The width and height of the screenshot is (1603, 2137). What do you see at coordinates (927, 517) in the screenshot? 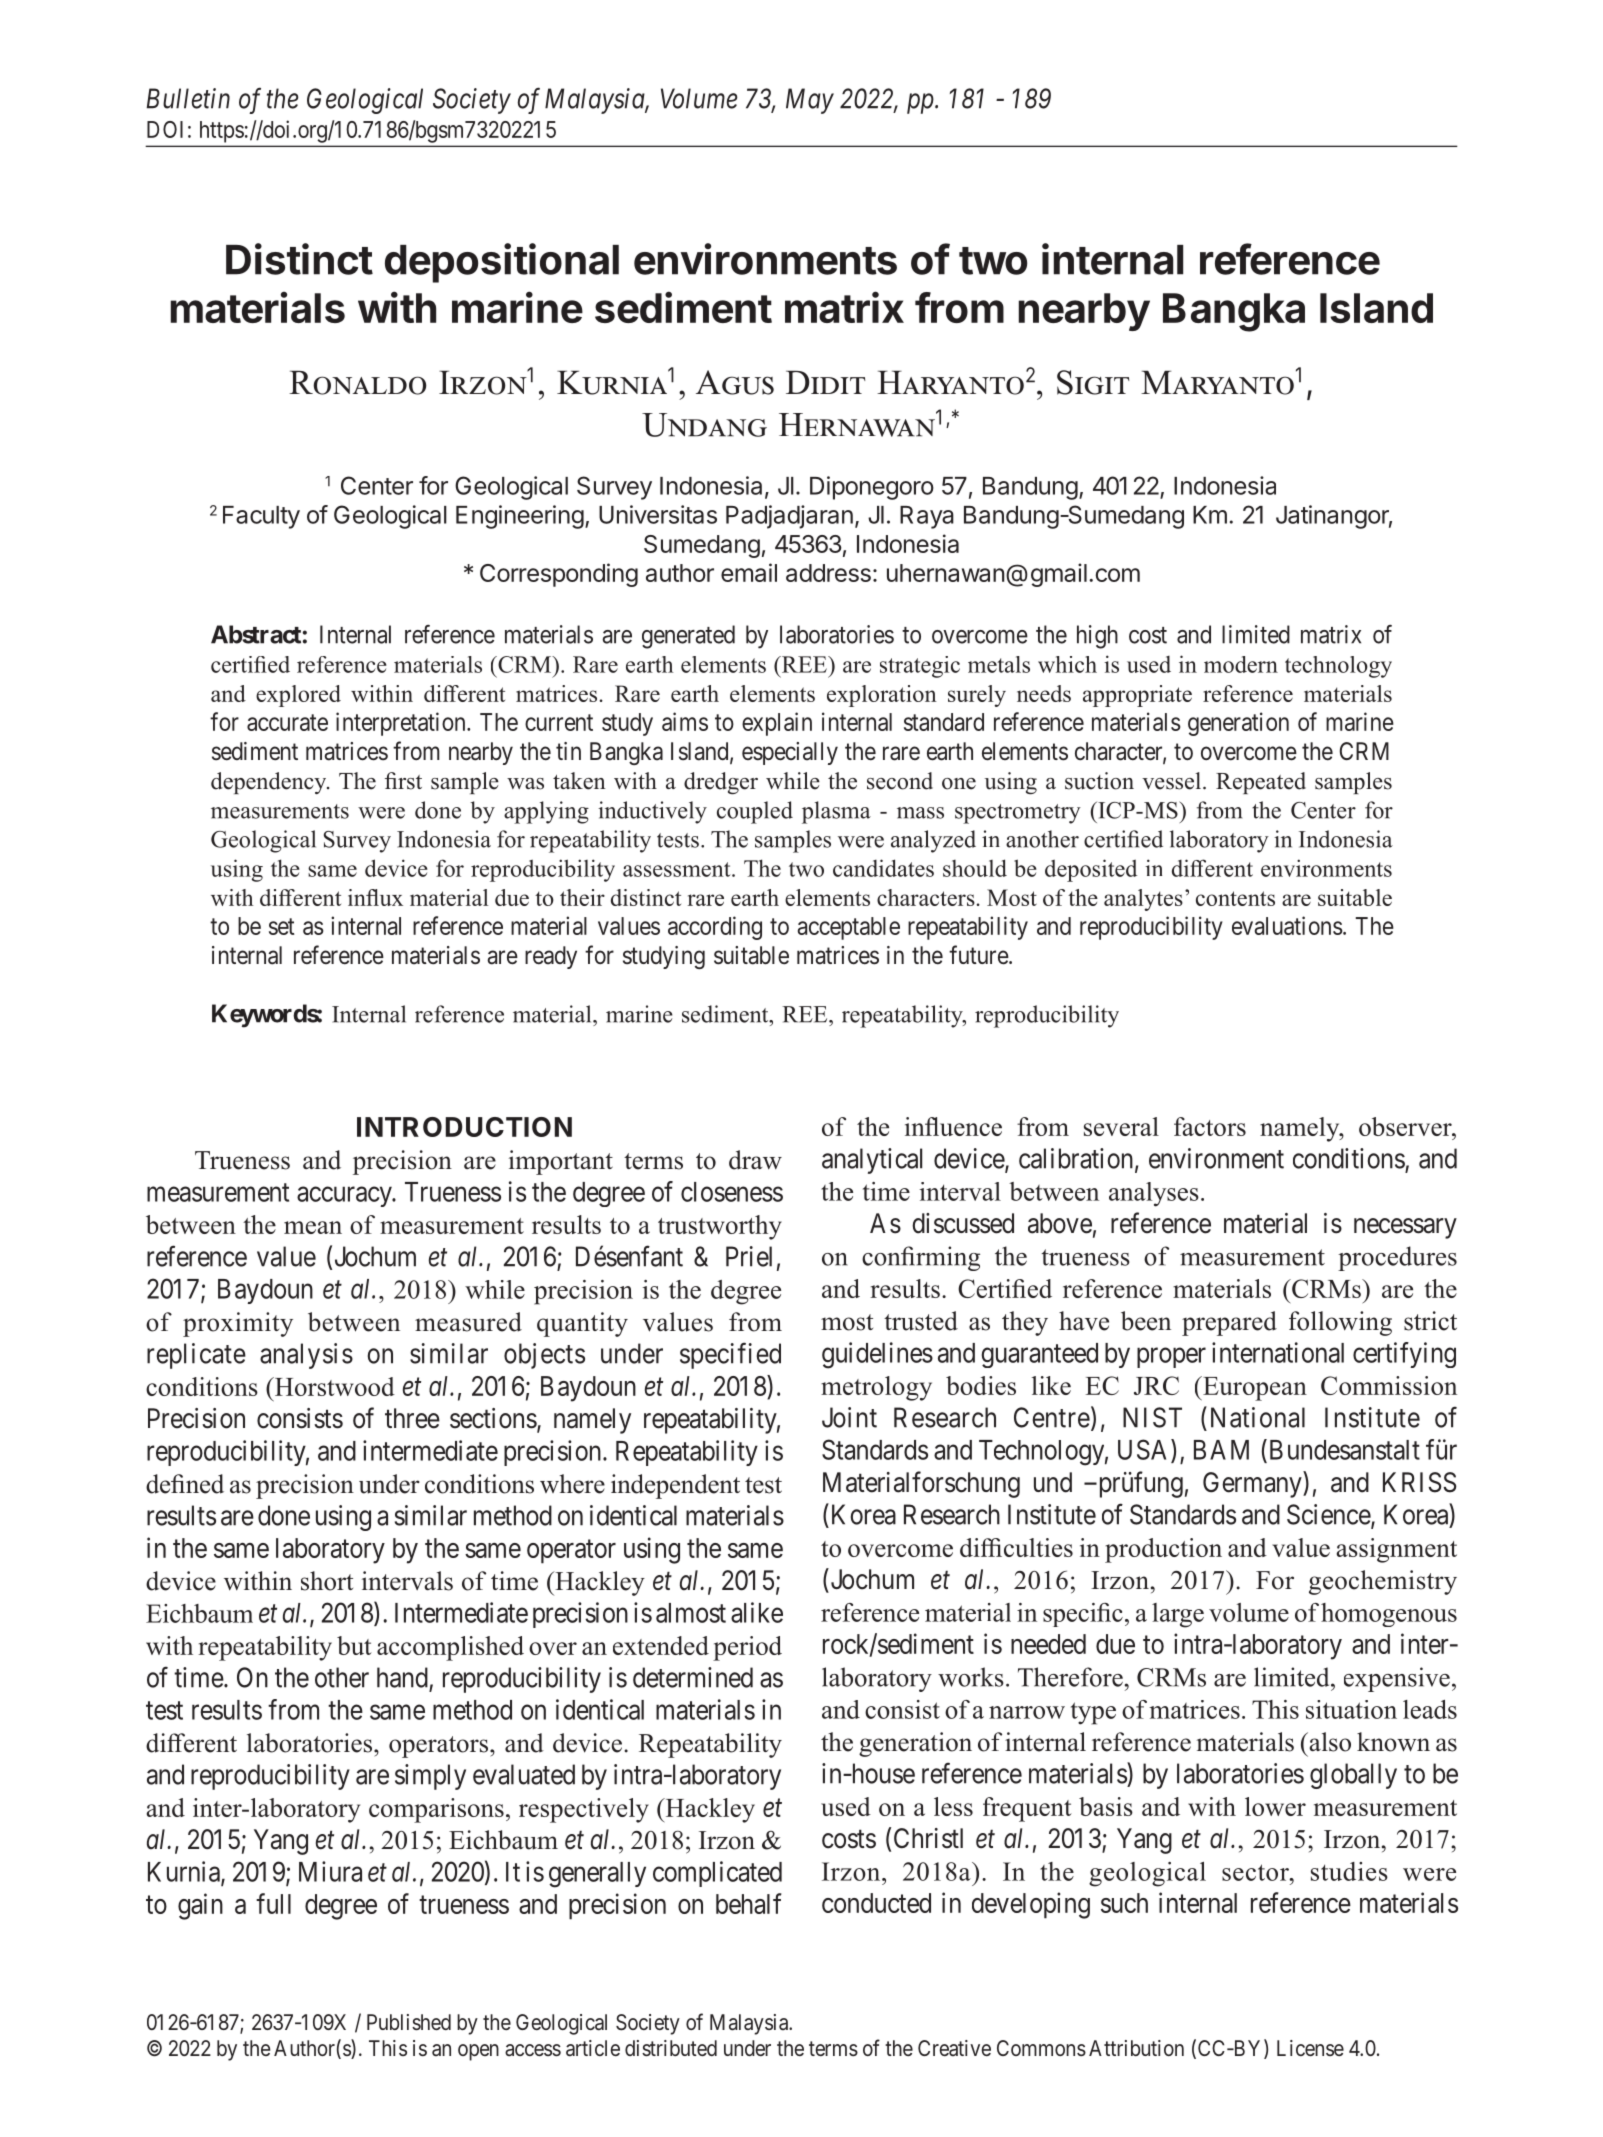
I see `Raya` at bounding box center [927, 517].
